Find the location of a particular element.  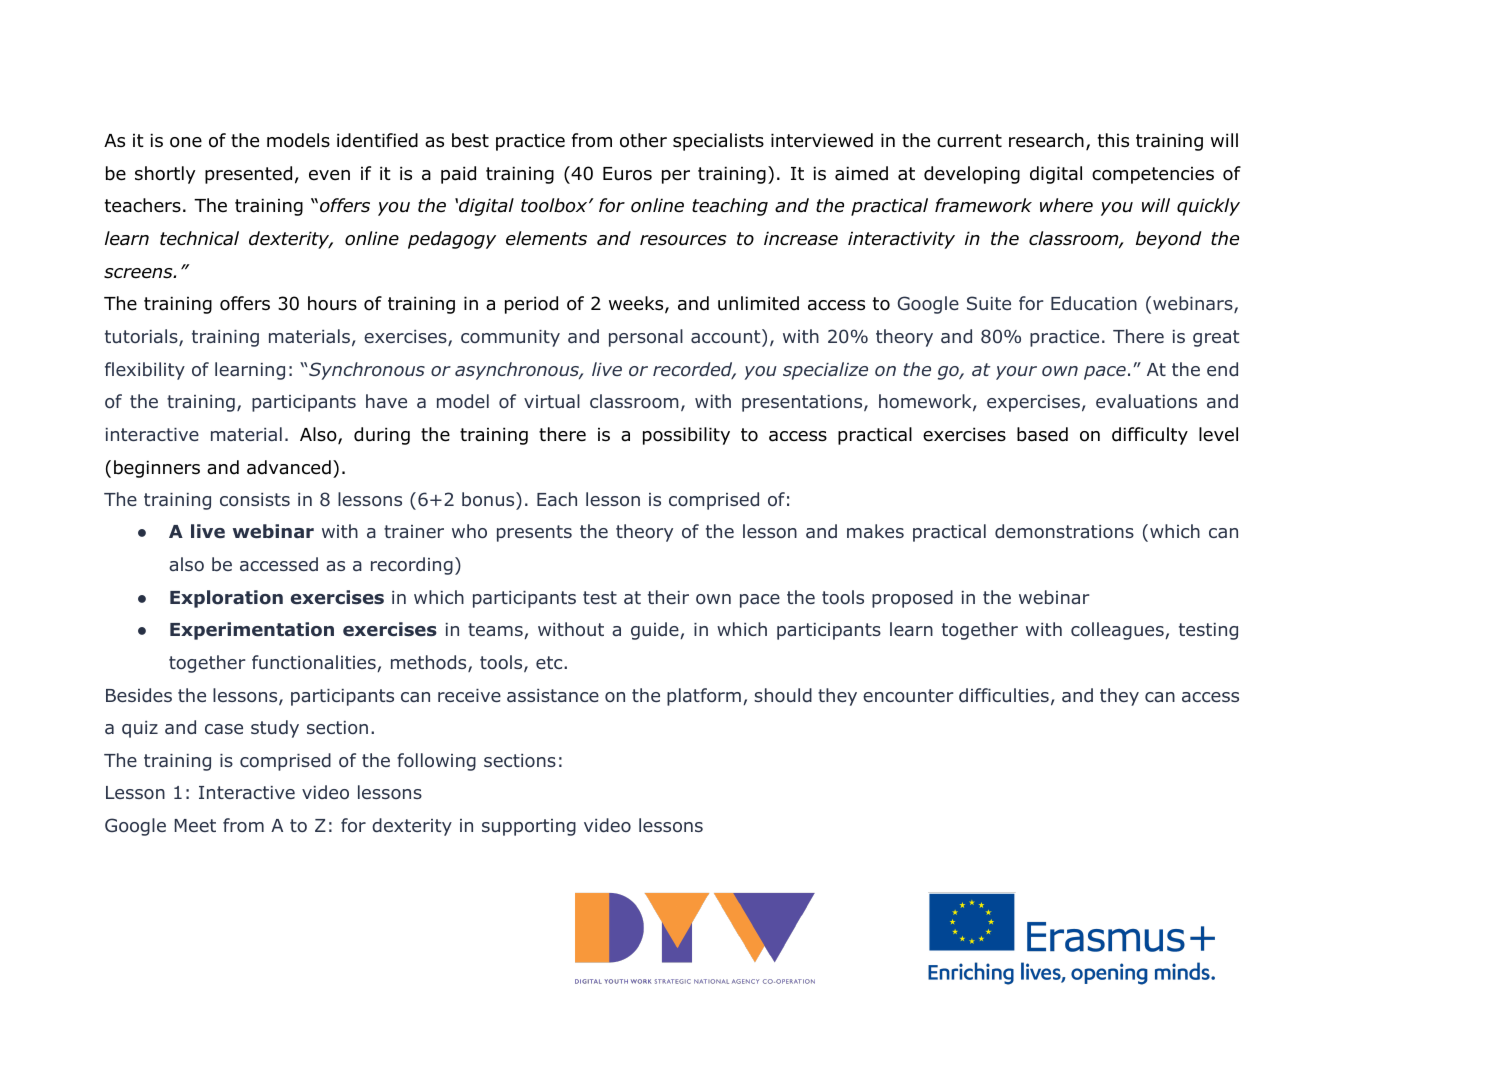

colleagues is located at coordinates (1118, 631).
